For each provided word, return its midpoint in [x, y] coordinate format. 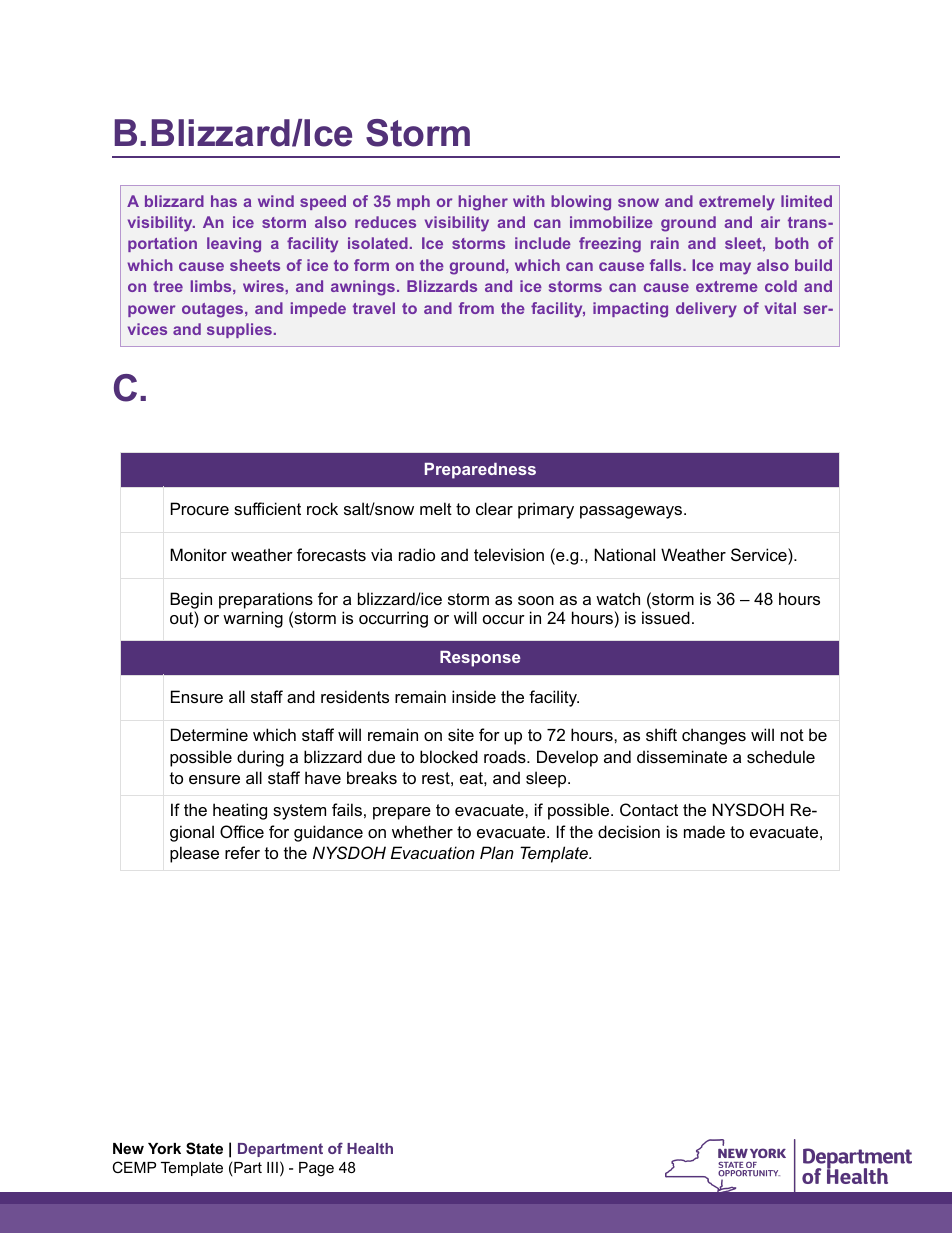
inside [474, 696]
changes [714, 736]
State [204, 1148]
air [770, 222]
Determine [209, 734]
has [224, 201]
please [194, 854]
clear [494, 508]
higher [483, 203]
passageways [632, 512]
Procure [200, 508]
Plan [497, 852]
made [704, 831]
